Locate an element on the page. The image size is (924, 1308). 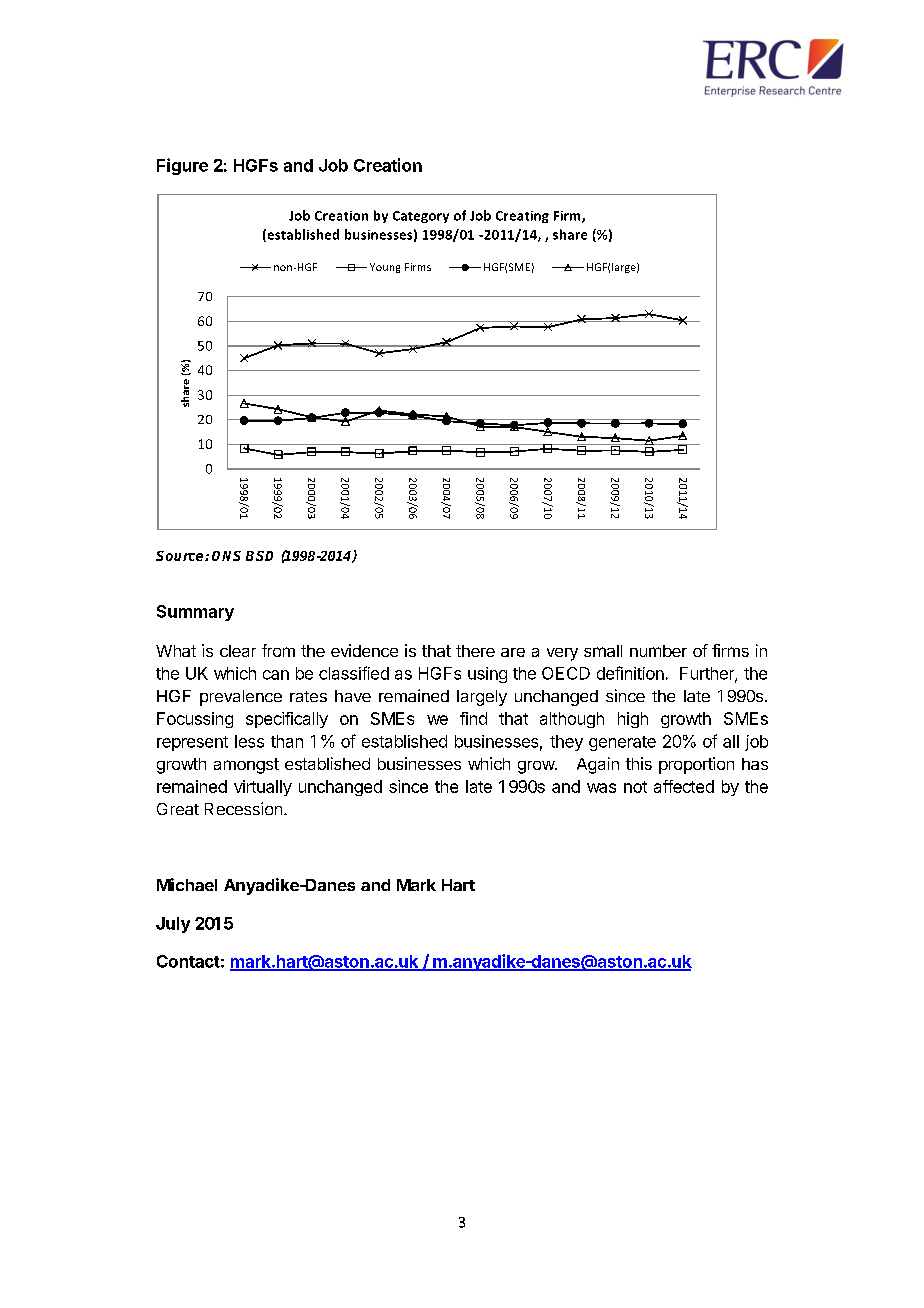
clear is located at coordinates (238, 651).
